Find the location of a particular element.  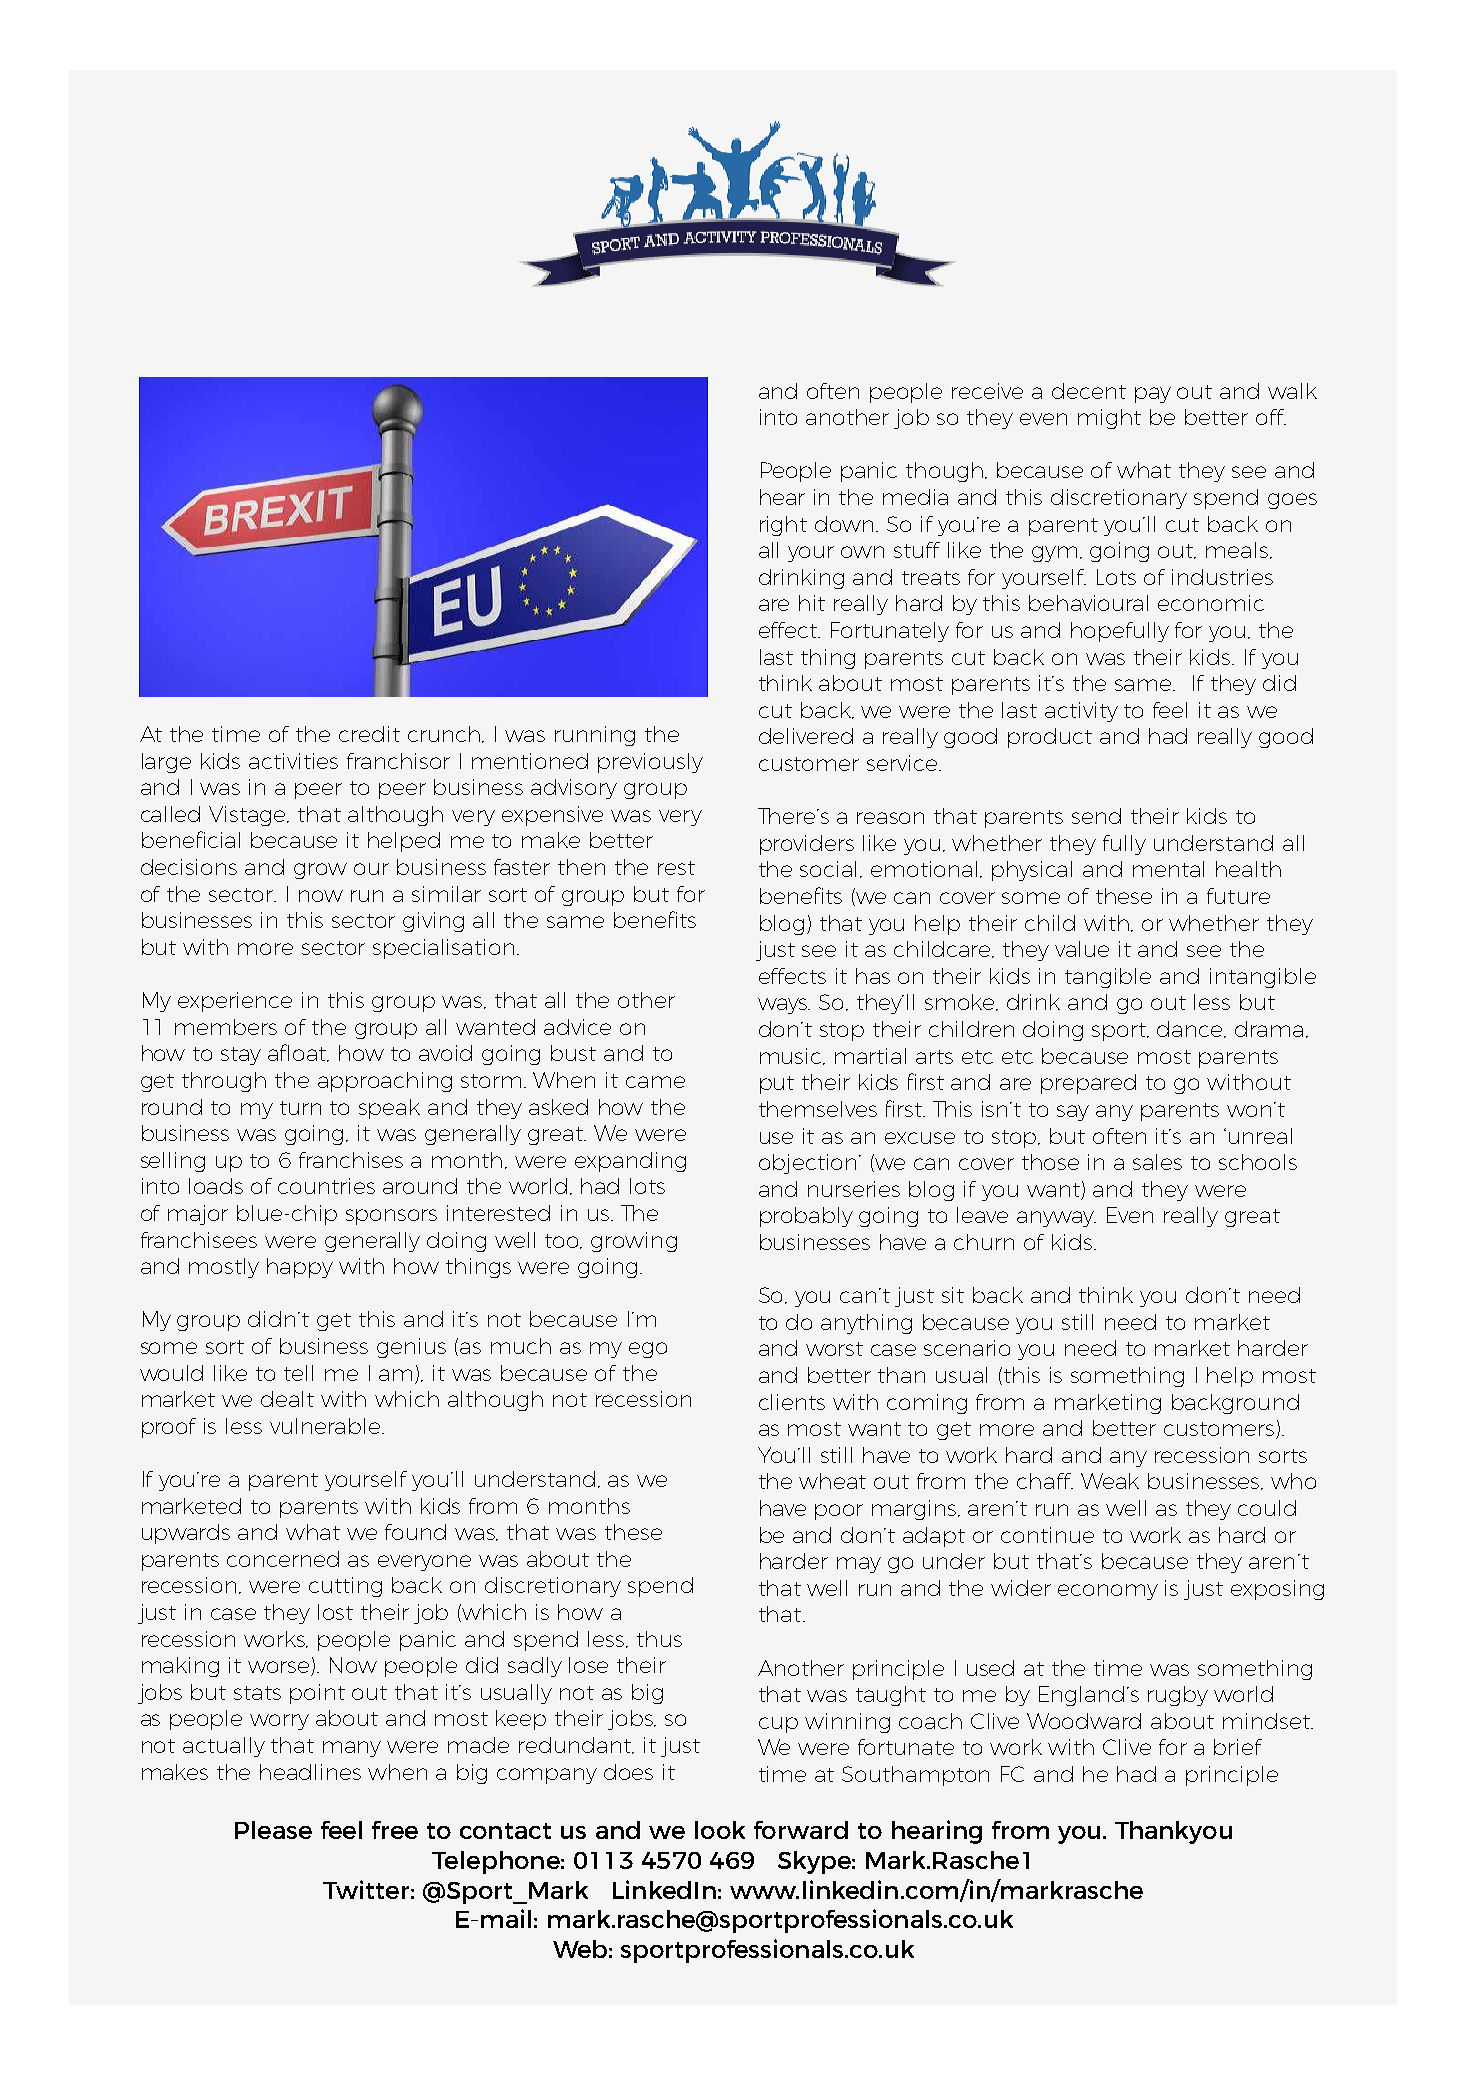

clients is located at coordinates (792, 1402).
